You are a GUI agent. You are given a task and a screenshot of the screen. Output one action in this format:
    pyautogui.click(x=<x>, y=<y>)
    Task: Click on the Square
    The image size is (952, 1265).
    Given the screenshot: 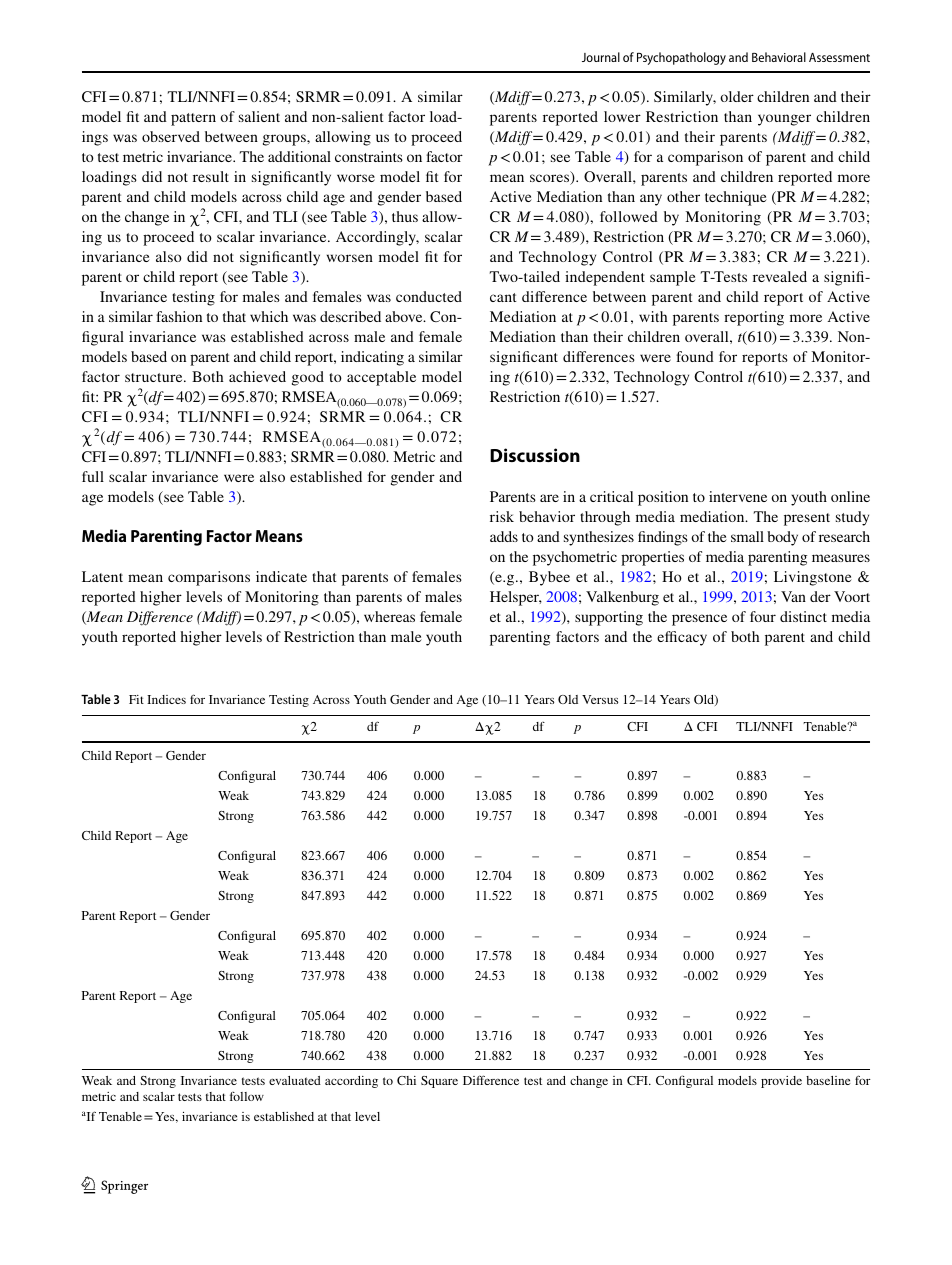 What is the action you would take?
    pyautogui.click(x=439, y=1082)
